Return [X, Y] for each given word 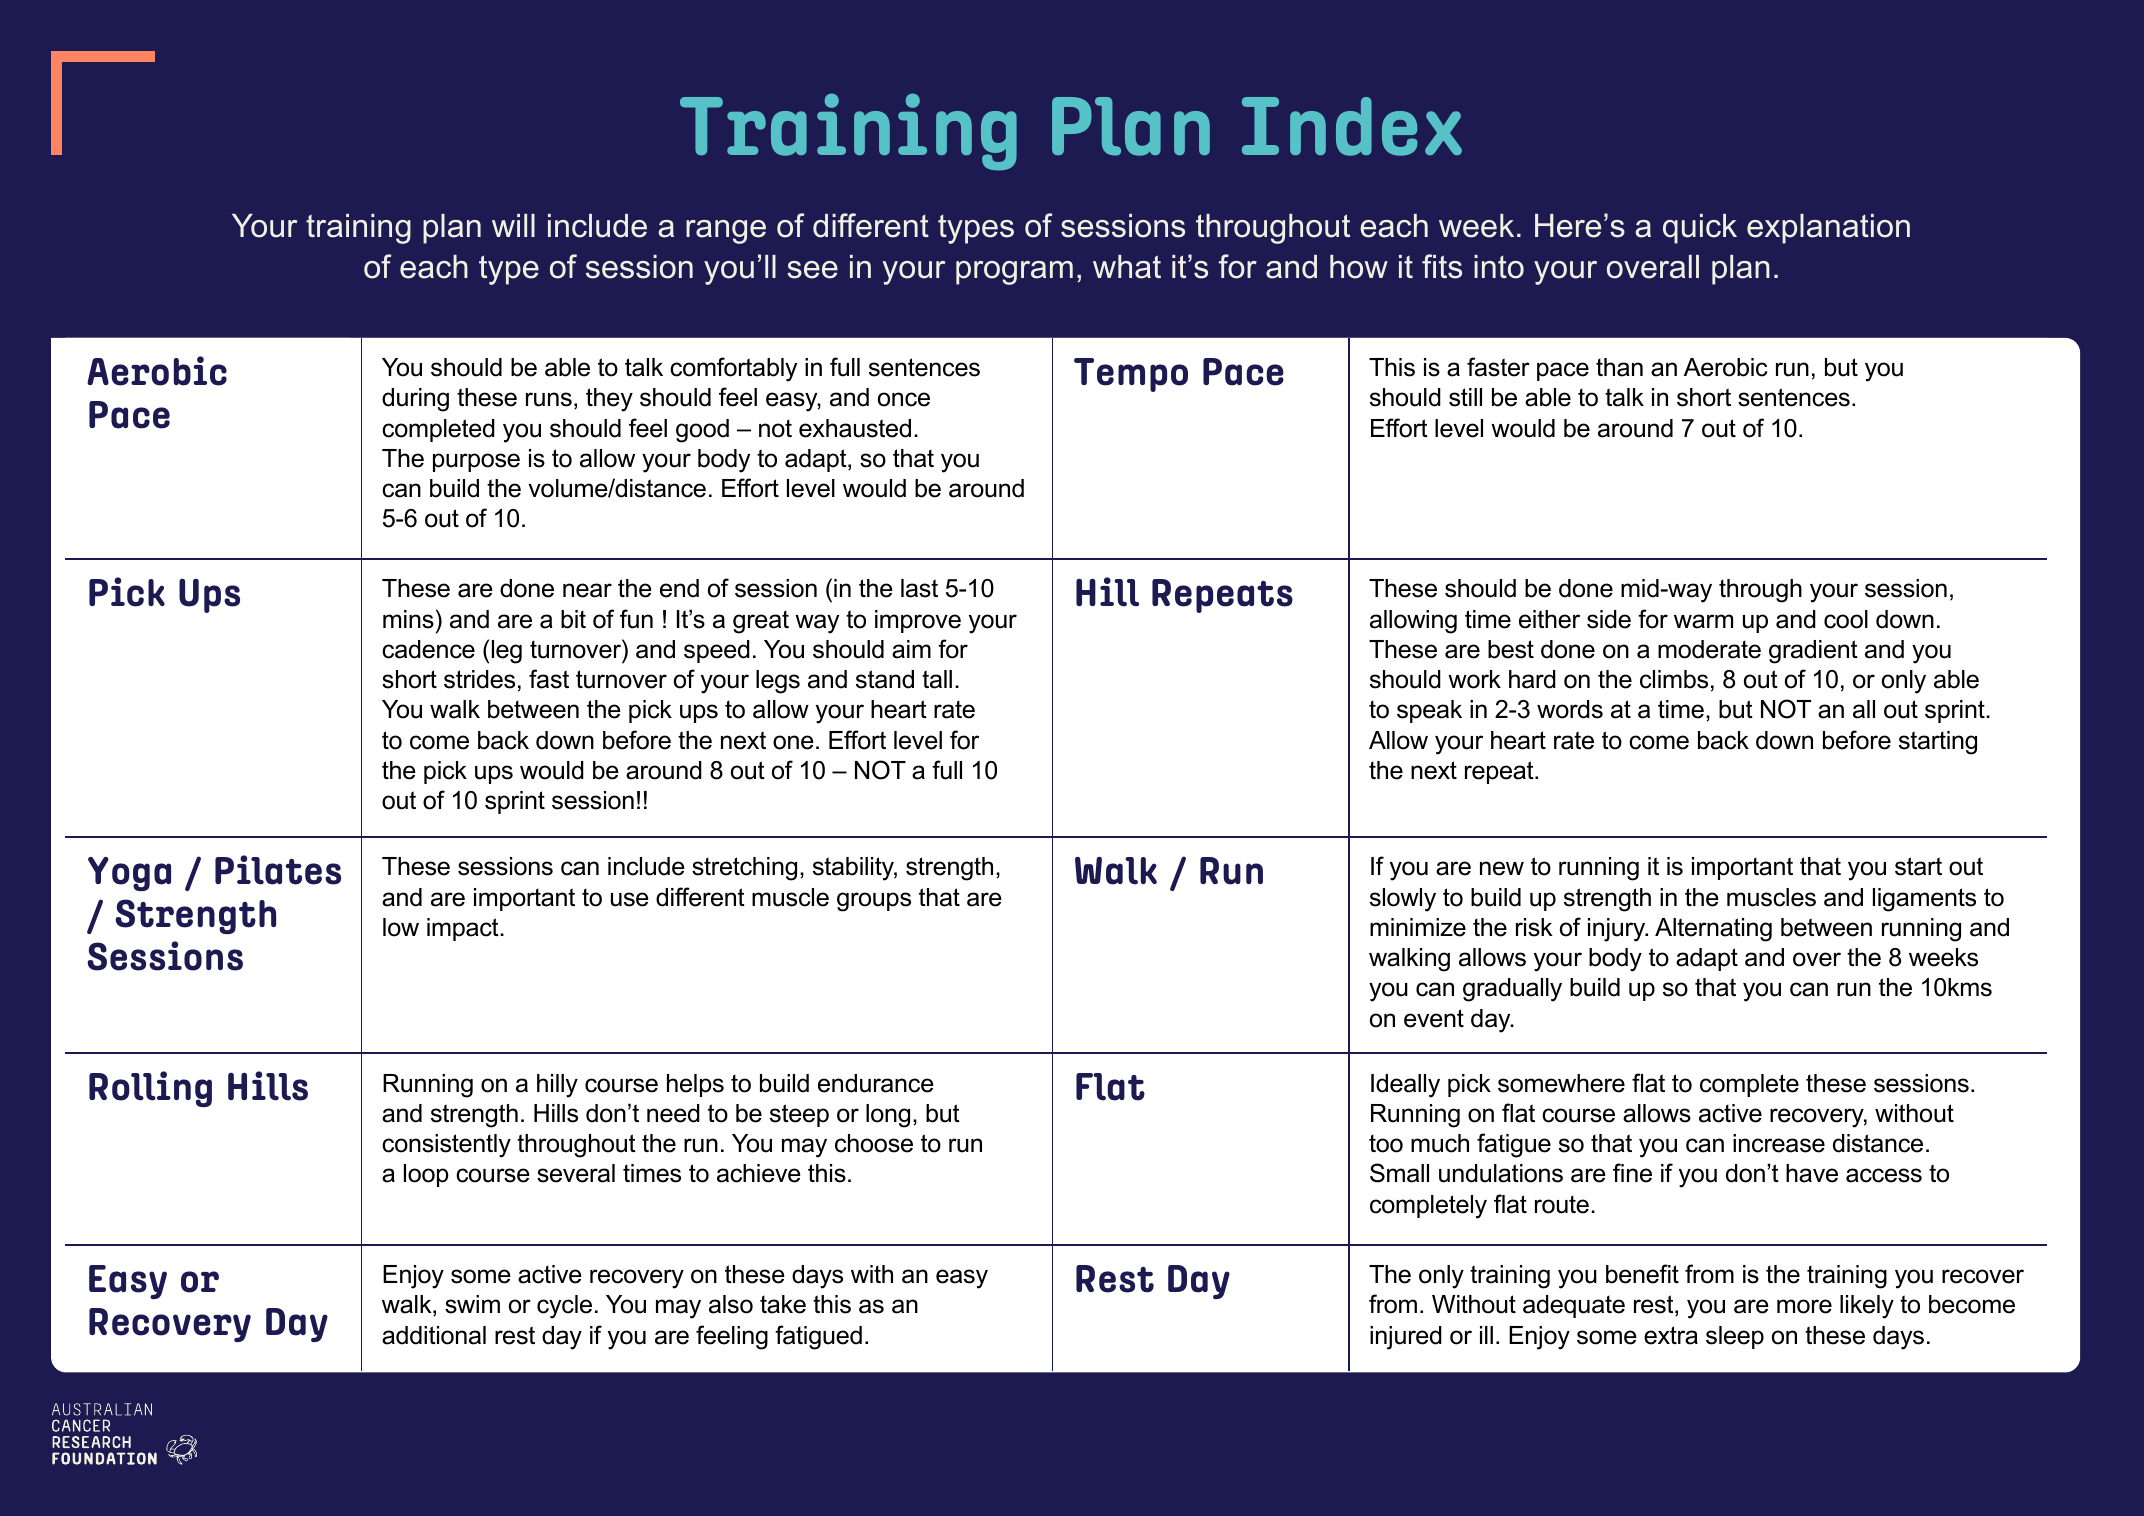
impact [464, 929]
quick [1700, 229]
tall [937, 679]
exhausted [855, 428]
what [1127, 267]
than [1619, 367]
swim [472, 1304]
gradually [1512, 990]
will [513, 225]
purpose [476, 462]
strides [479, 679]
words [1570, 709]
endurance [876, 1083]
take [783, 1304]
